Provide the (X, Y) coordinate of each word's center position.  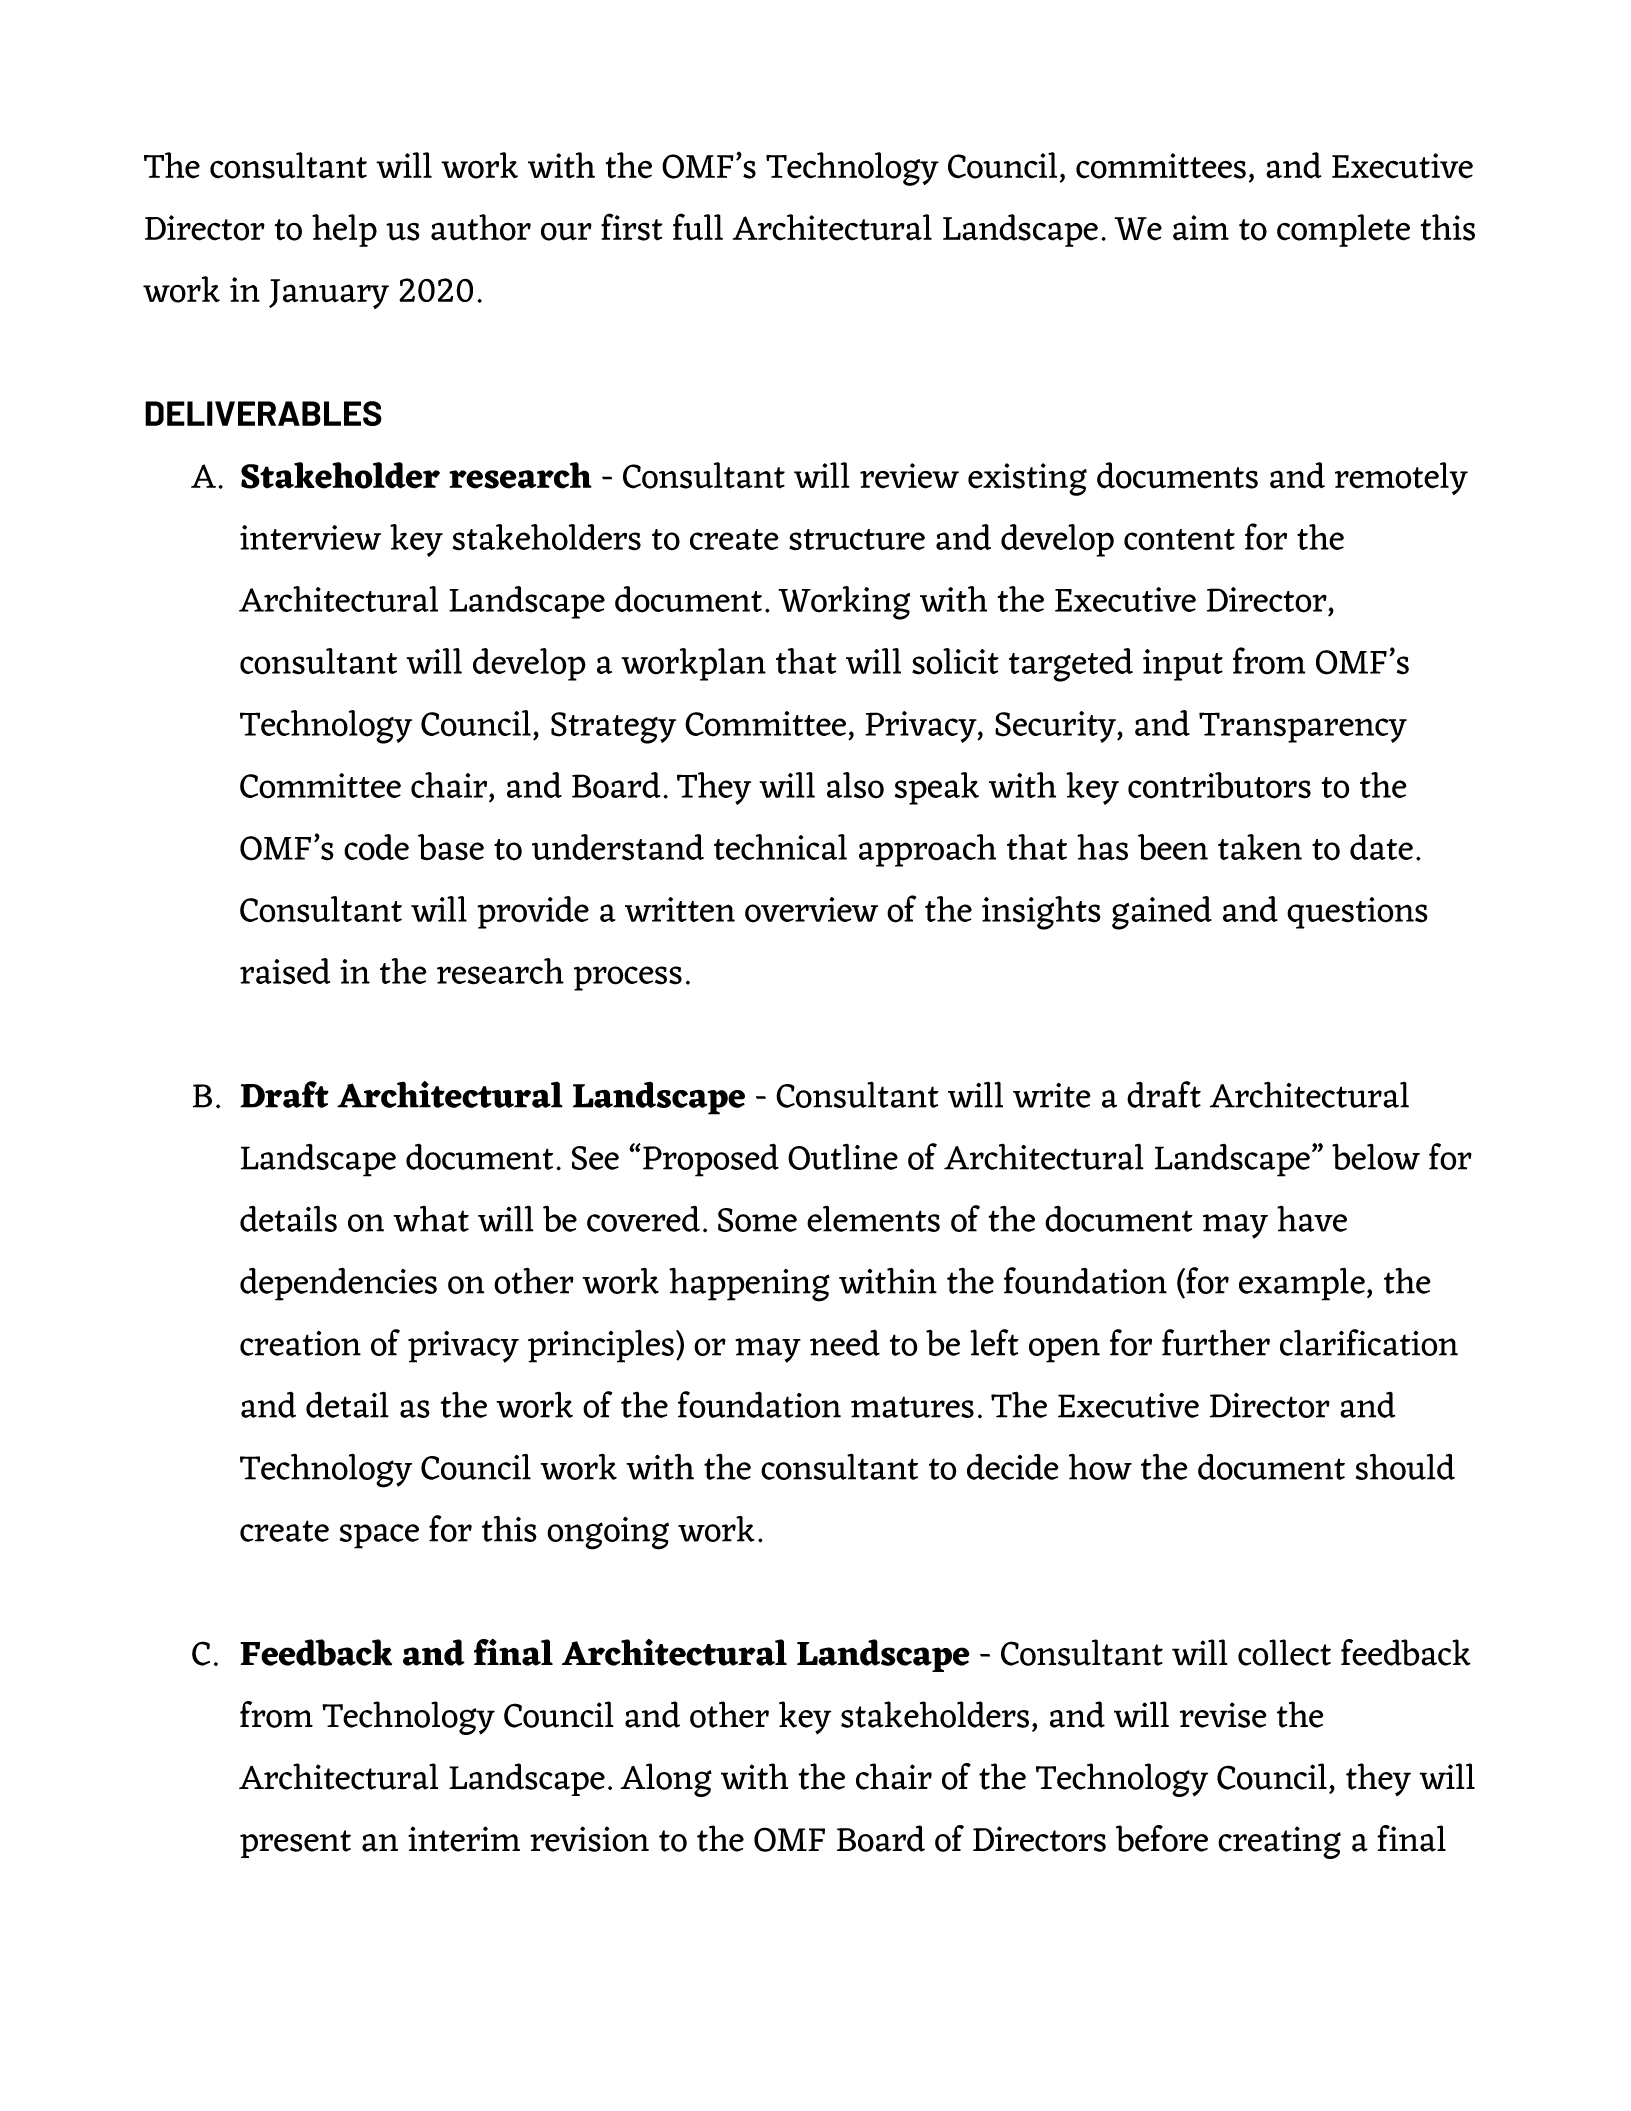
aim (1201, 228)
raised (285, 971)
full (698, 227)
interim (464, 1839)
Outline (843, 1157)
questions (1357, 913)
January (329, 294)
